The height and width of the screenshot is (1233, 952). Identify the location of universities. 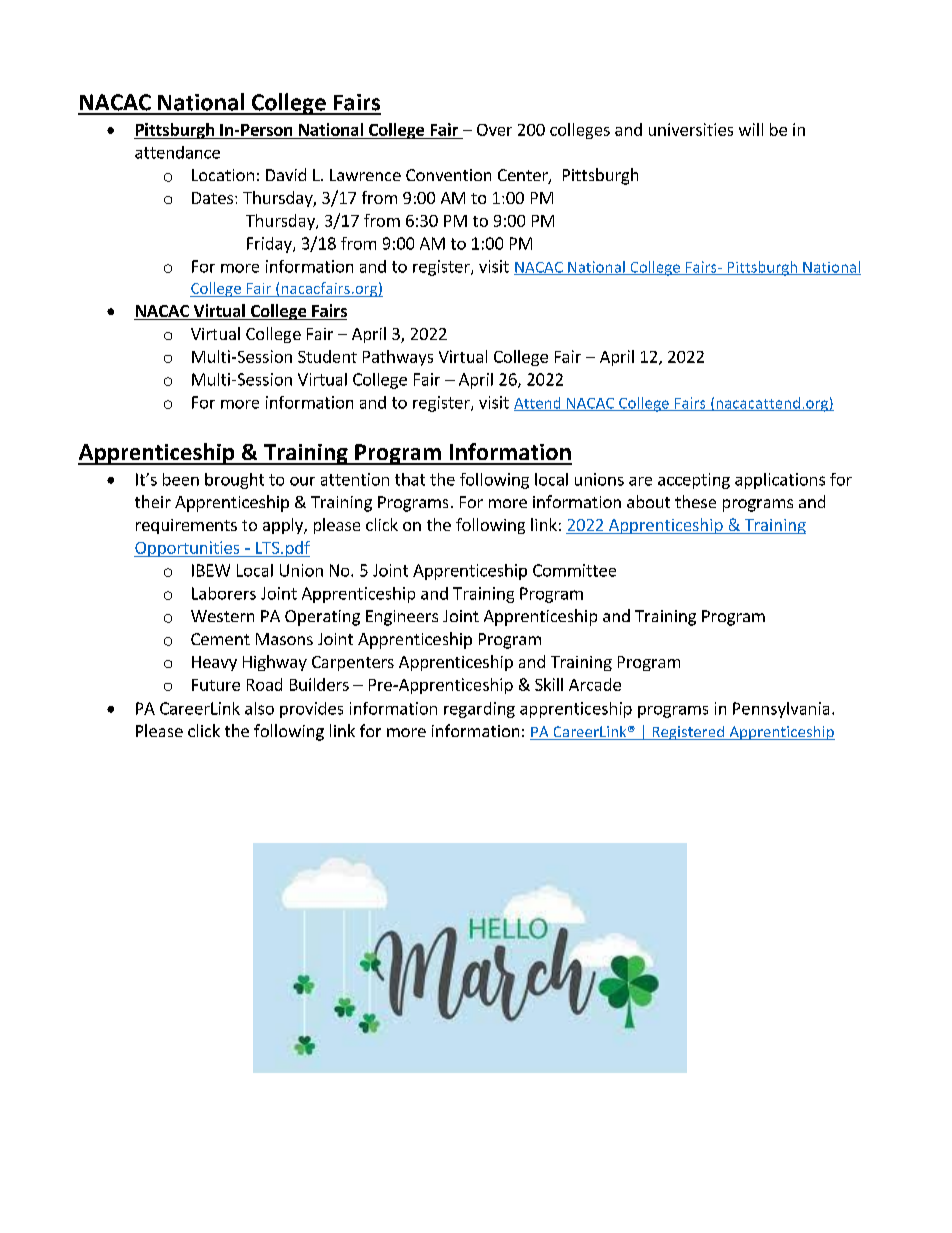
(691, 129).
